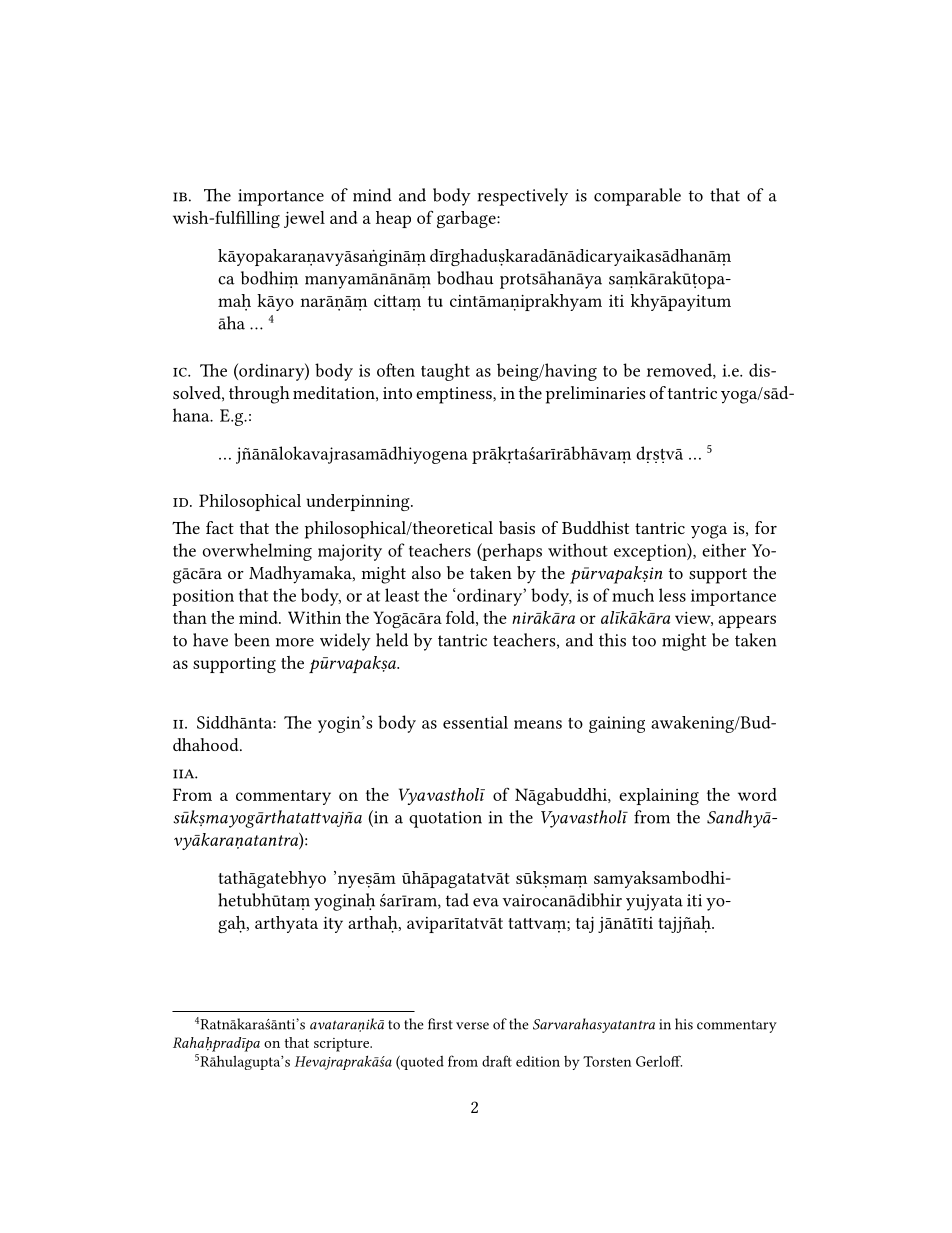  Describe the element at coordinates (475, 722) in the page. I see `essential` at that location.
